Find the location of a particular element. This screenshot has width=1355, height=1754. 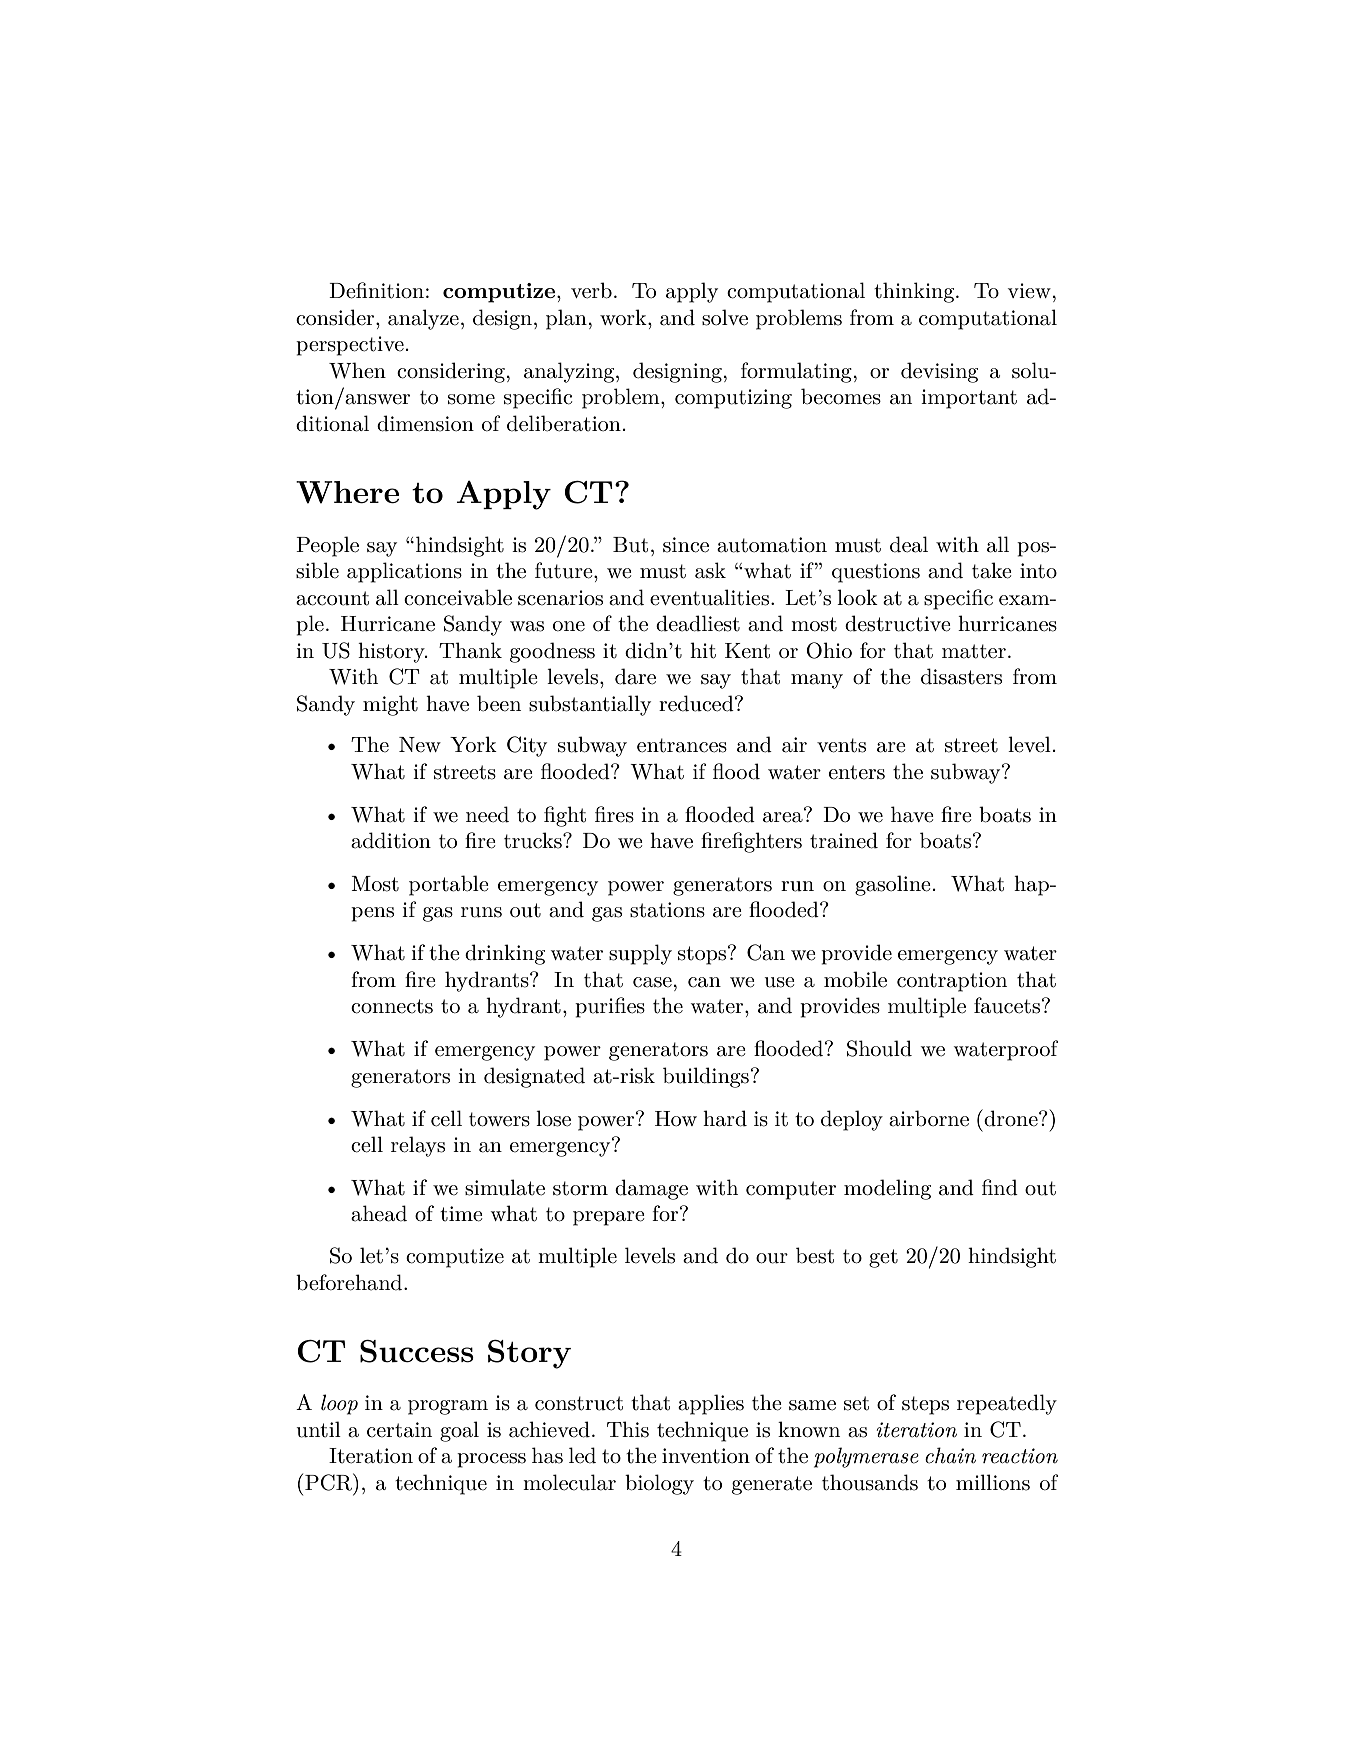

solve is located at coordinates (725, 317).
